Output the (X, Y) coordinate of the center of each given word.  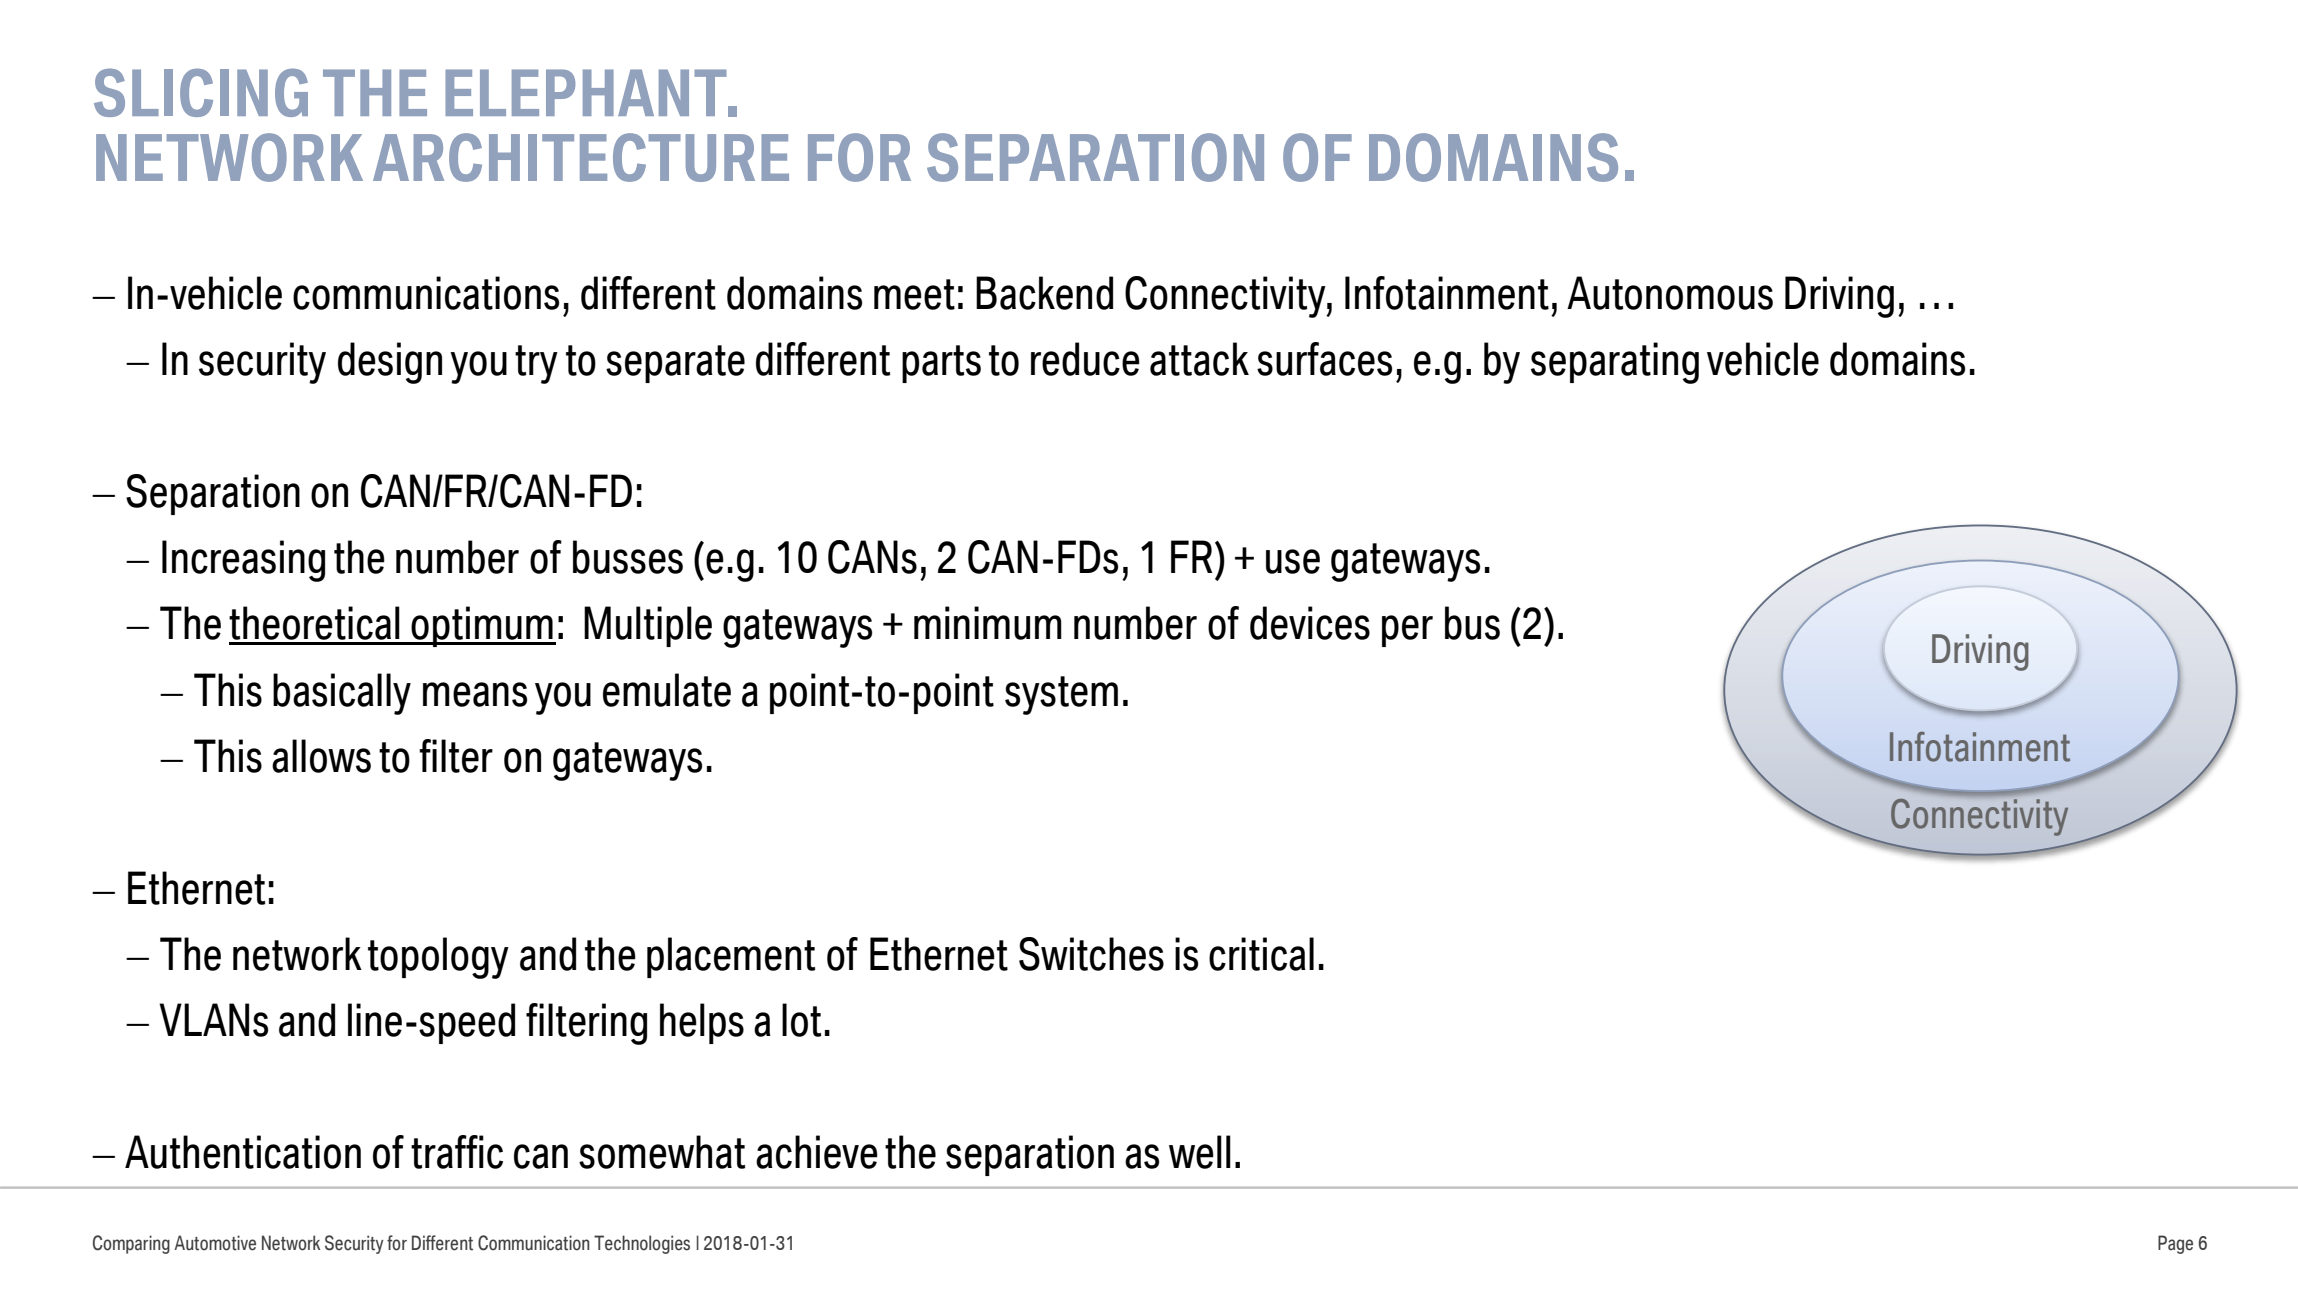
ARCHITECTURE (581, 157)
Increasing (243, 561)
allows (321, 756)
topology (438, 958)
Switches (1091, 954)
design (390, 363)
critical (1261, 954)
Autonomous (1670, 293)
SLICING (201, 93)
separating (1615, 363)
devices (1310, 623)
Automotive (215, 1243)
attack (1199, 359)
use (1293, 561)
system (1061, 695)
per (1407, 631)
